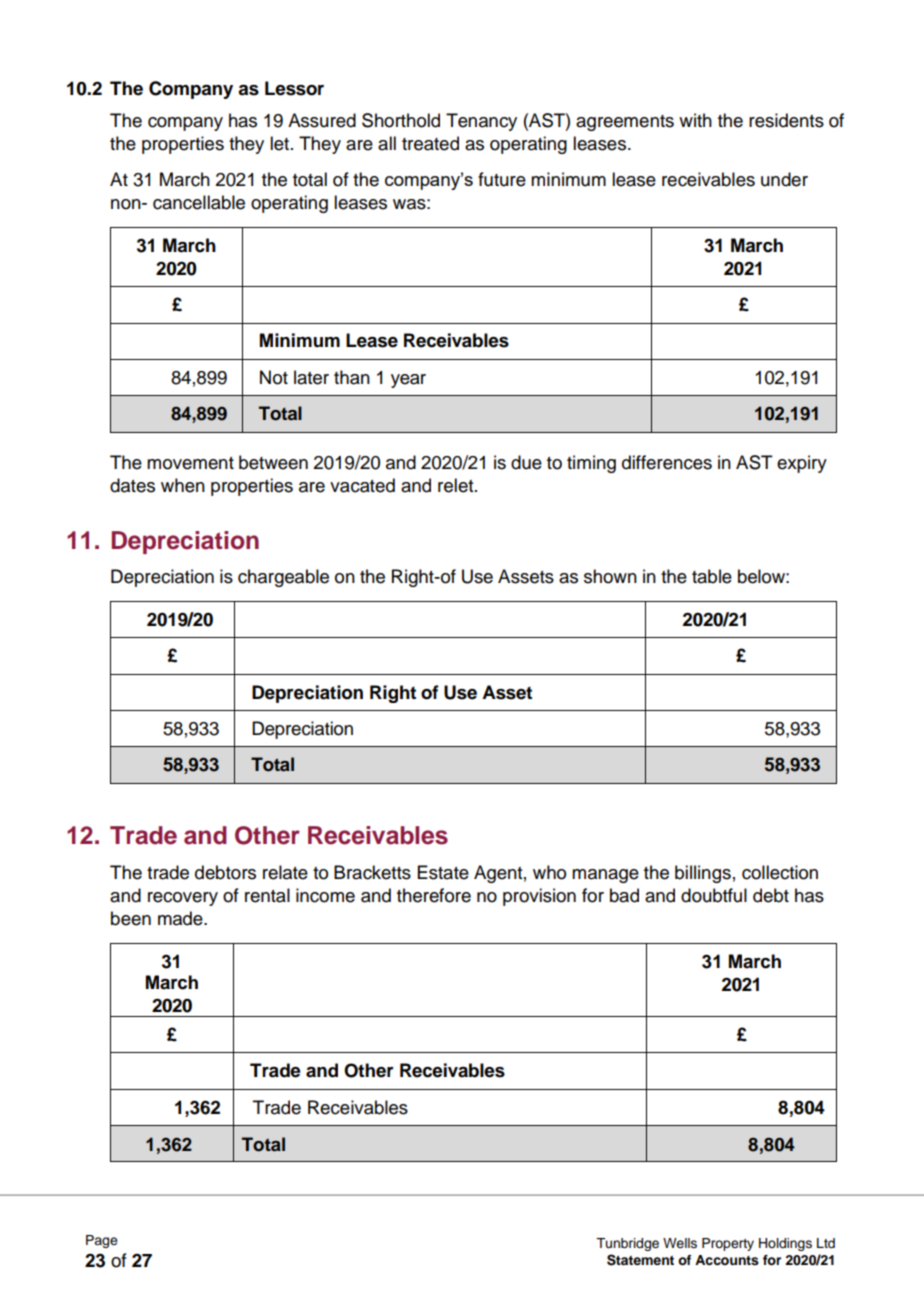 This screenshot has height=1308, width=924. What do you see at coordinates (802, 464) in the screenshot?
I see `expiry` at bounding box center [802, 464].
